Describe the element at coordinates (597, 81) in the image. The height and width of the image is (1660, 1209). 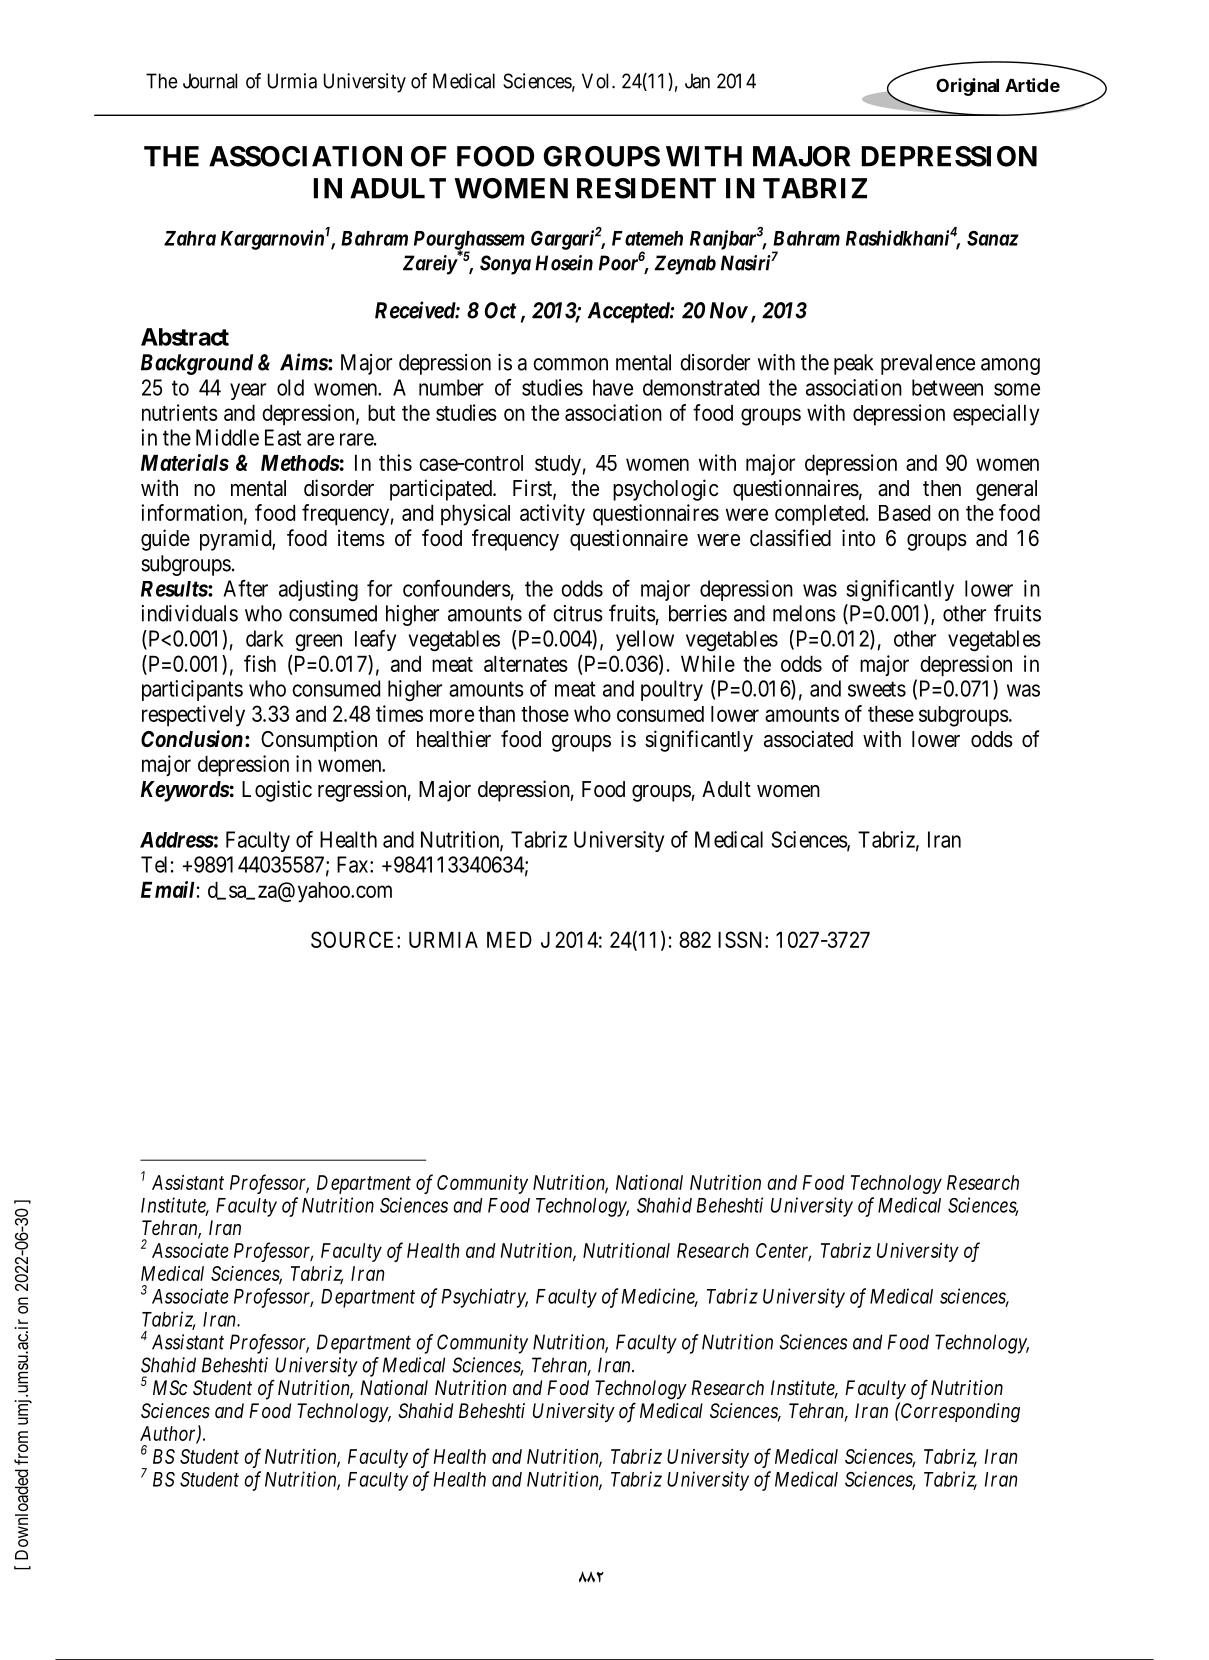
I see `Vol` at that location.
